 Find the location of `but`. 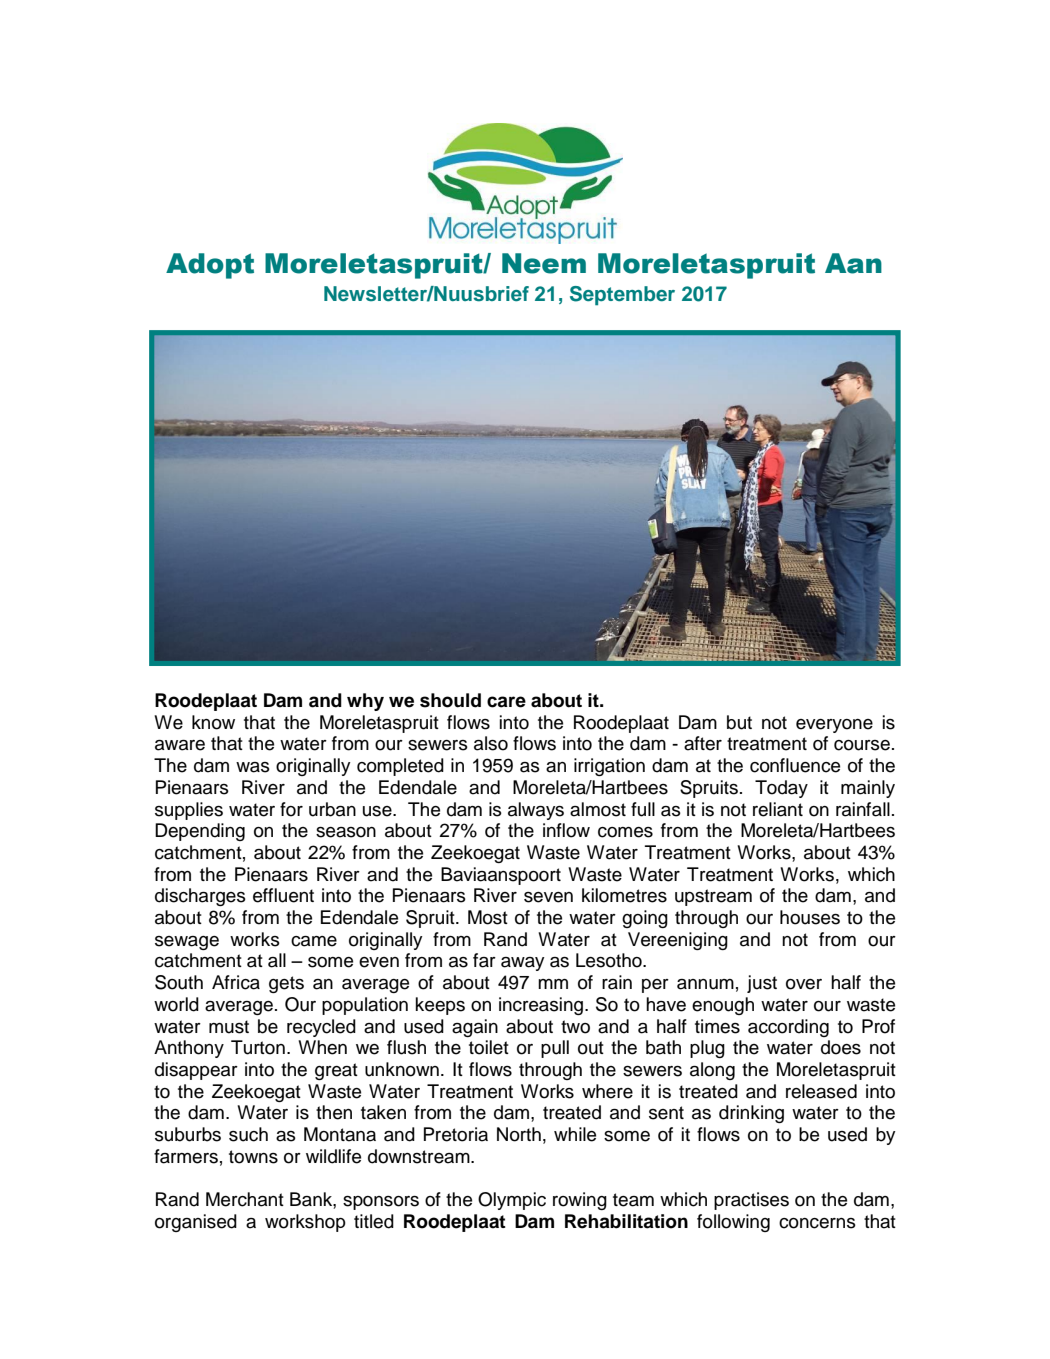

but is located at coordinates (739, 722).
